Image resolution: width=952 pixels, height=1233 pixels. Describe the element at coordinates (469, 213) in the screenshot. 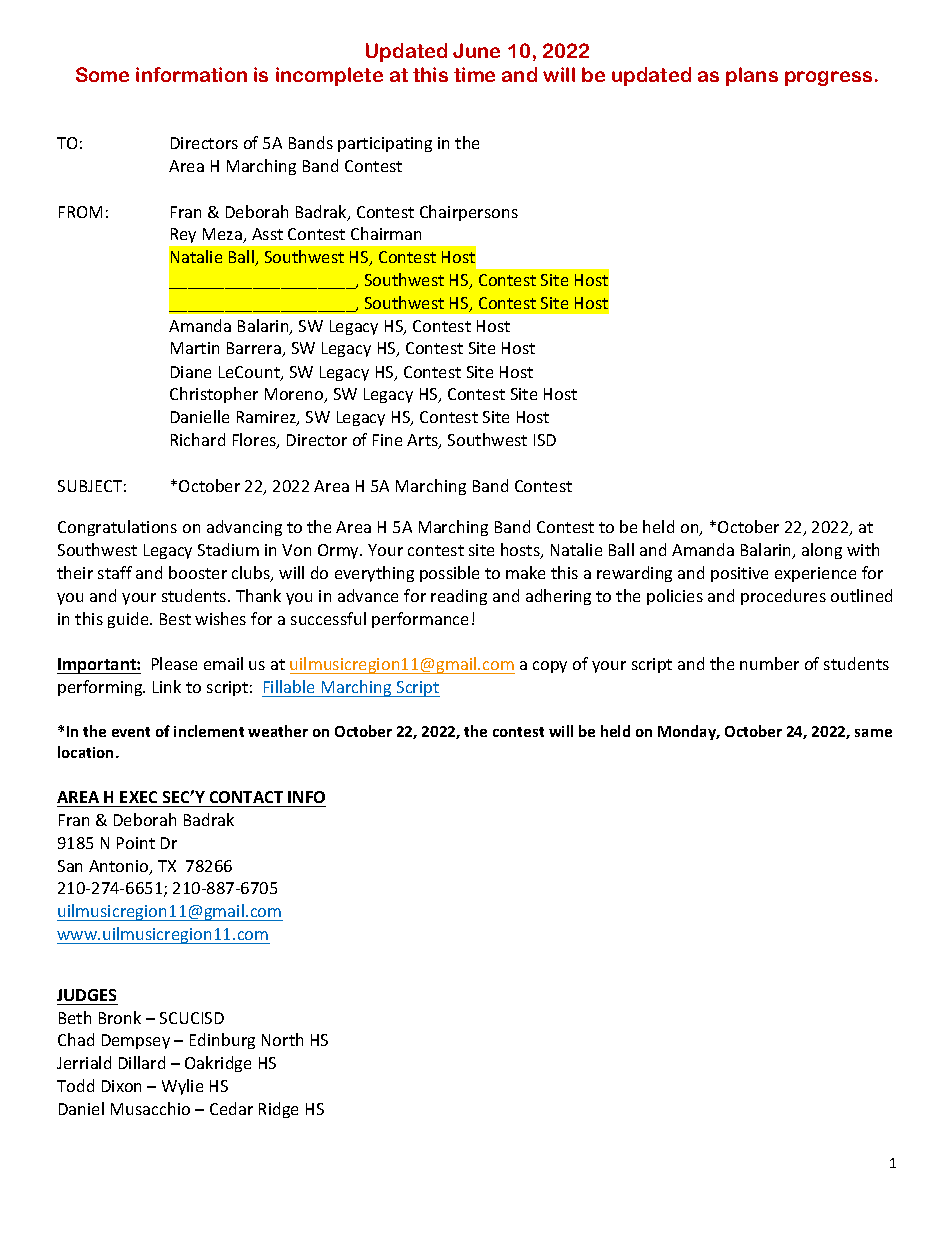

I see `Chairpersons` at that location.
